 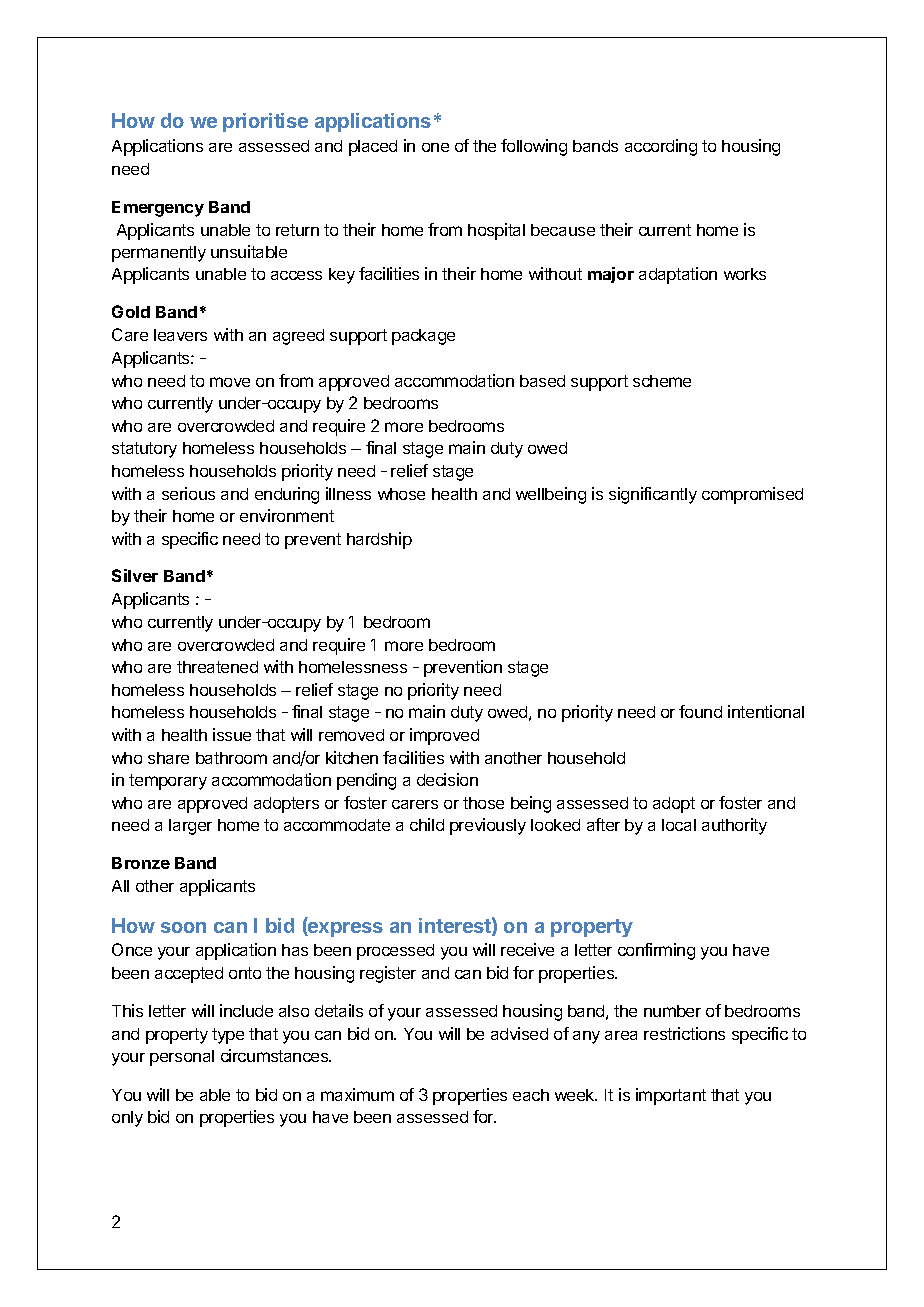 I want to click on according, so click(x=661, y=147).
